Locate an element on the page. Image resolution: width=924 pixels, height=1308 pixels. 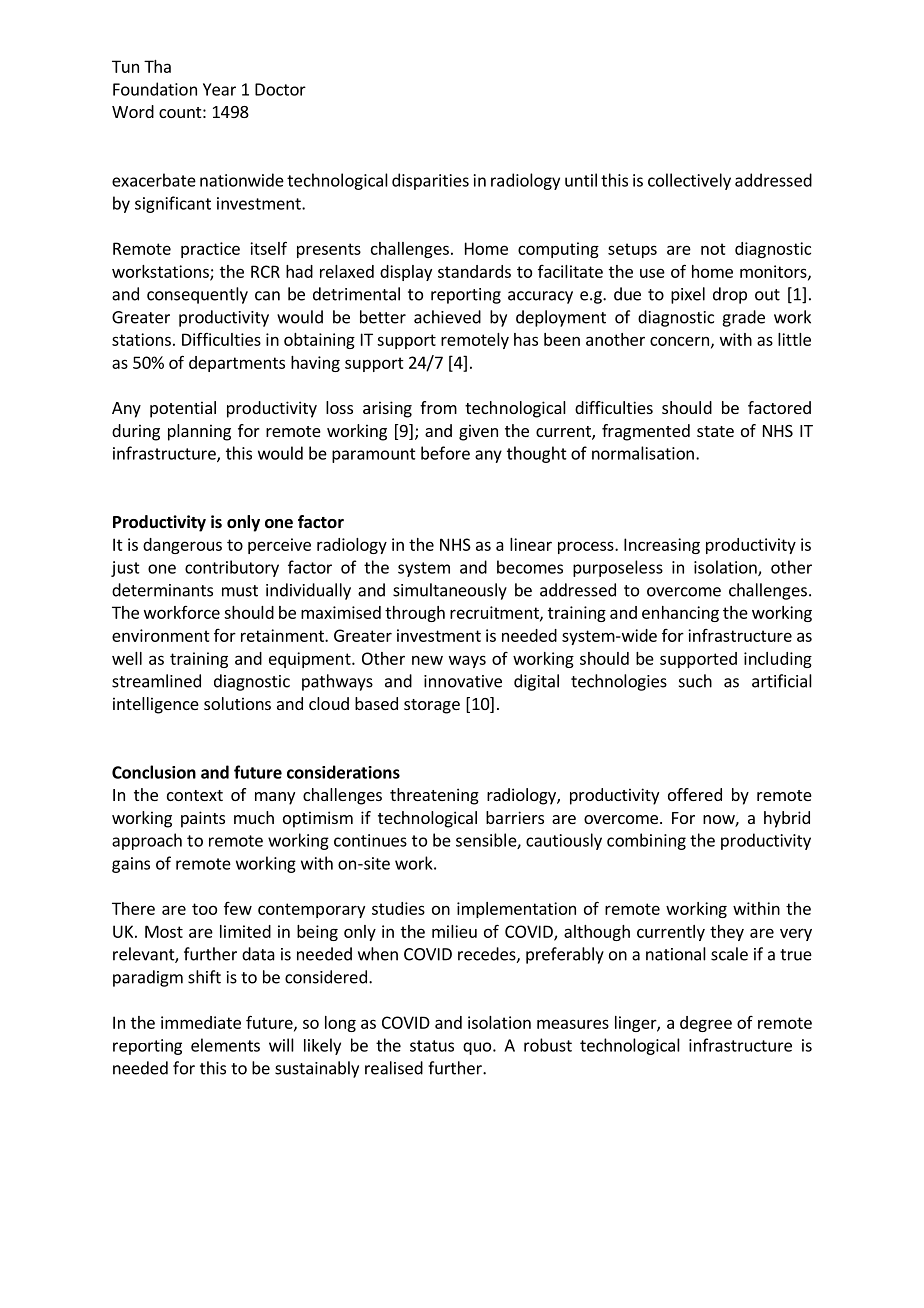
elements is located at coordinates (225, 1045).
